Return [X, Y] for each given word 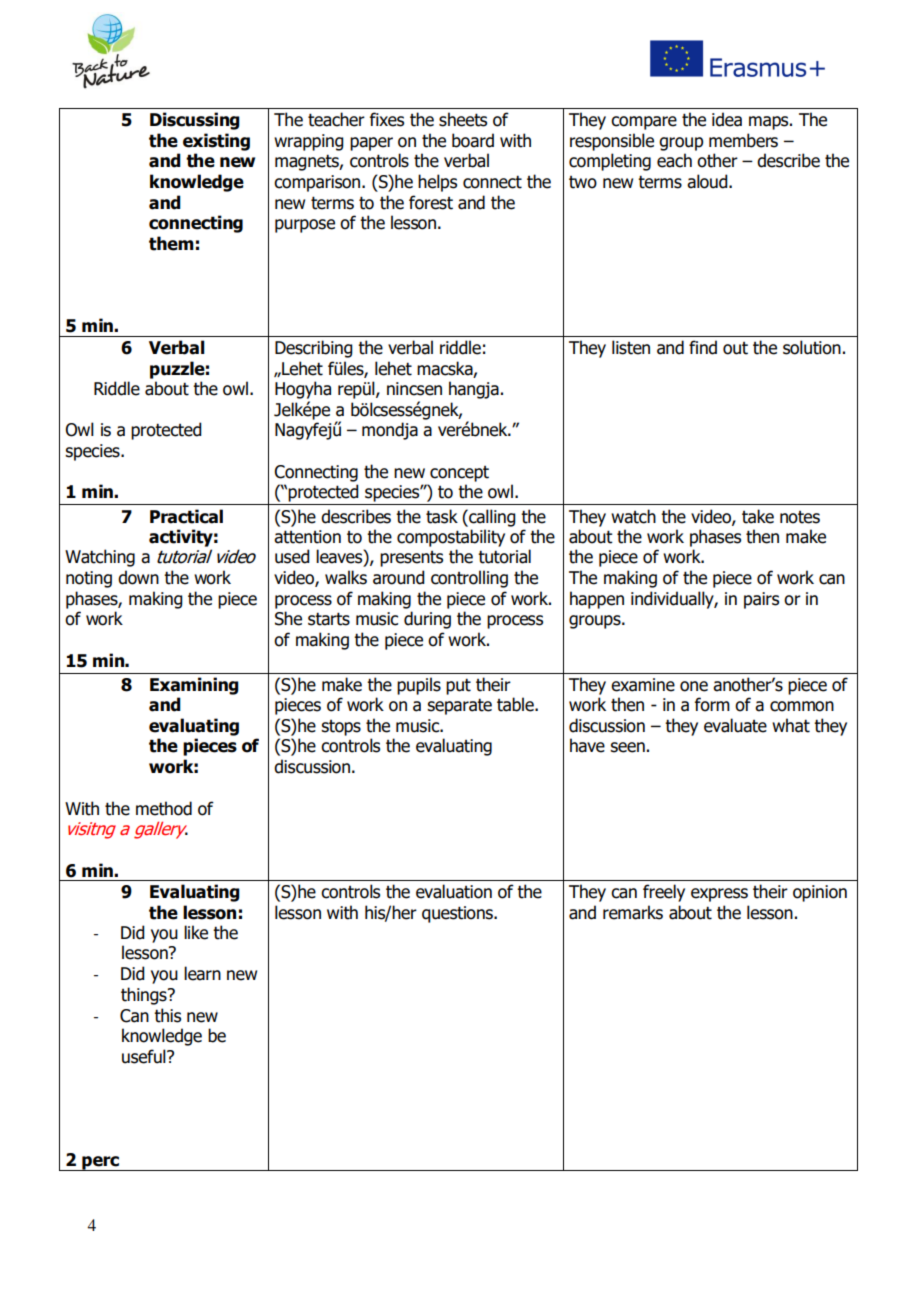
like [196, 932]
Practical [186, 516]
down [138, 577]
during [427, 620]
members [743, 140]
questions [458, 914]
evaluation [454, 891]
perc [100, 1163]
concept [459, 474]
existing [216, 142]
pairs [761, 600]
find [703, 347]
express [719, 895]
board [473, 140]
